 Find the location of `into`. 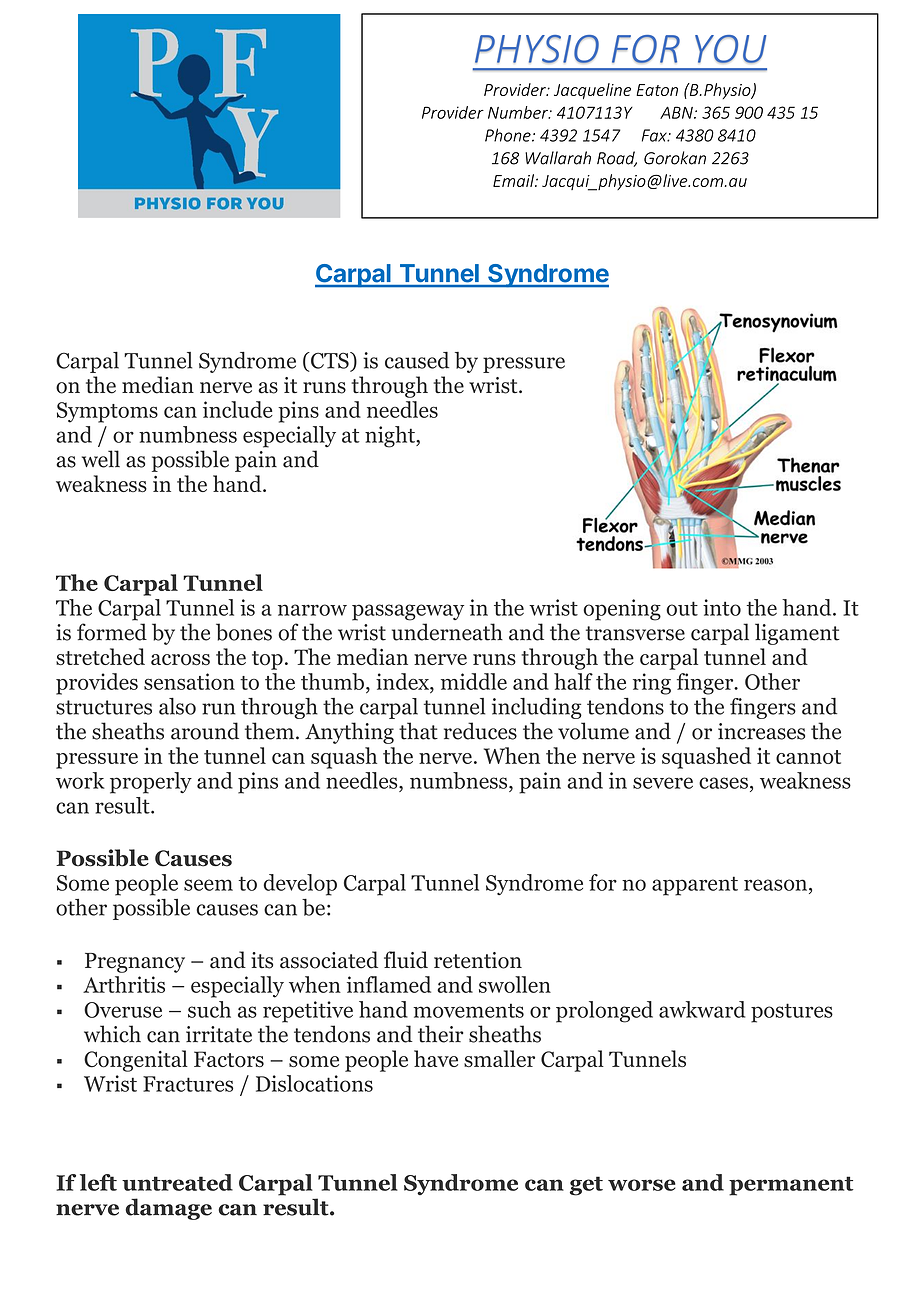

into is located at coordinates (722, 607).
